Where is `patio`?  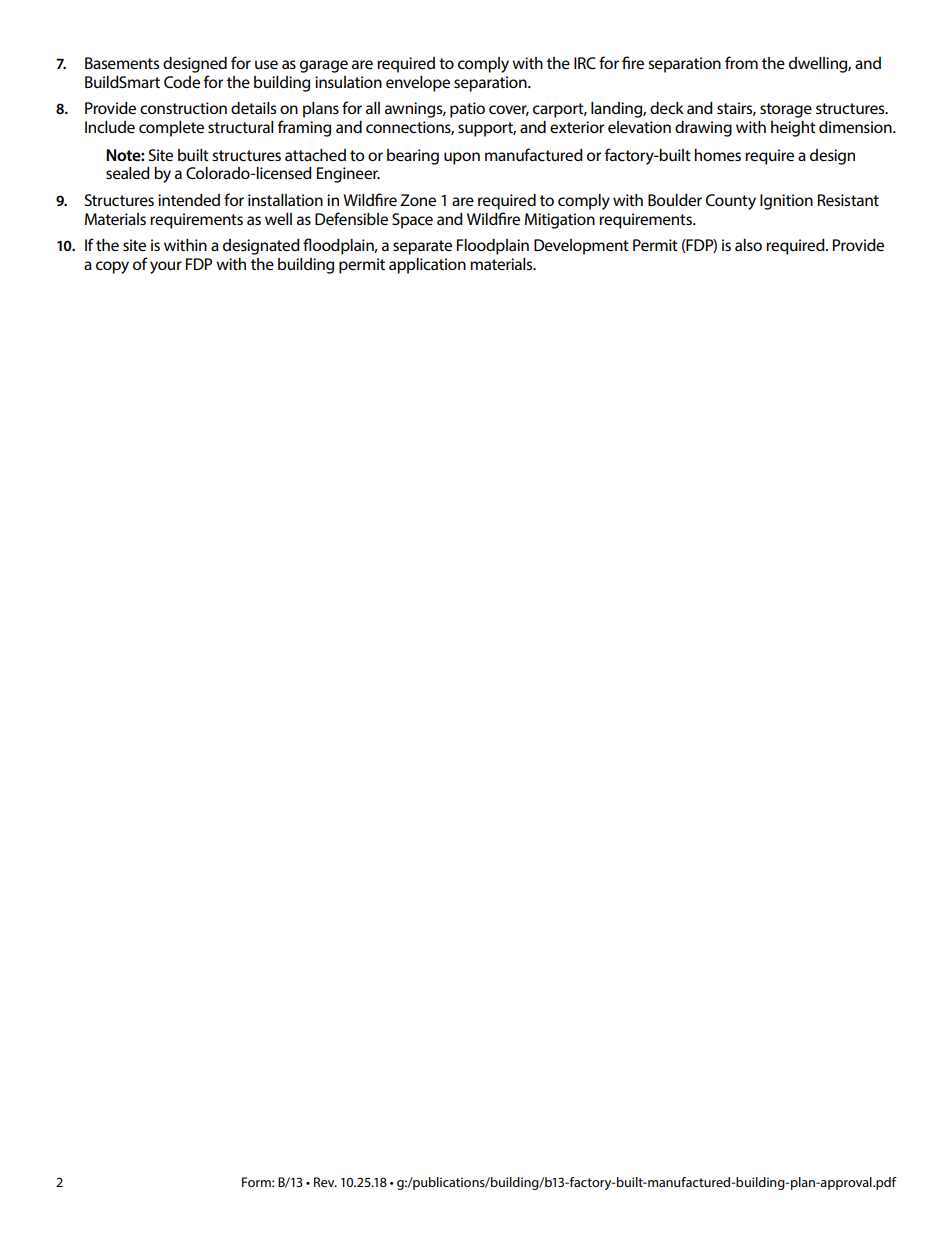
patio is located at coordinates (467, 110).
